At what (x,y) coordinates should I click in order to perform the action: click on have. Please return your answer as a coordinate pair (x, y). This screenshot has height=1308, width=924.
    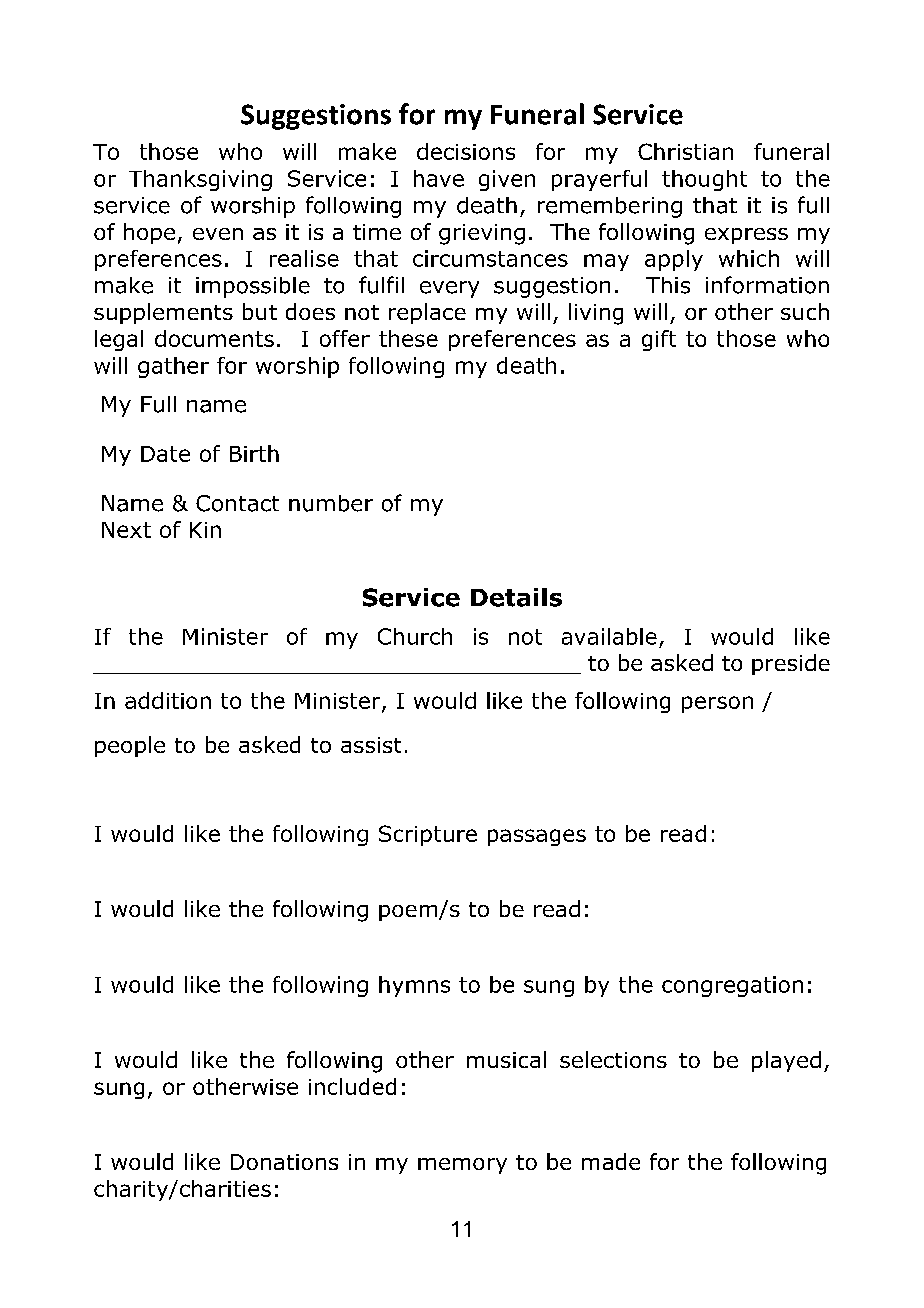
    Looking at the image, I should click on (439, 178).
